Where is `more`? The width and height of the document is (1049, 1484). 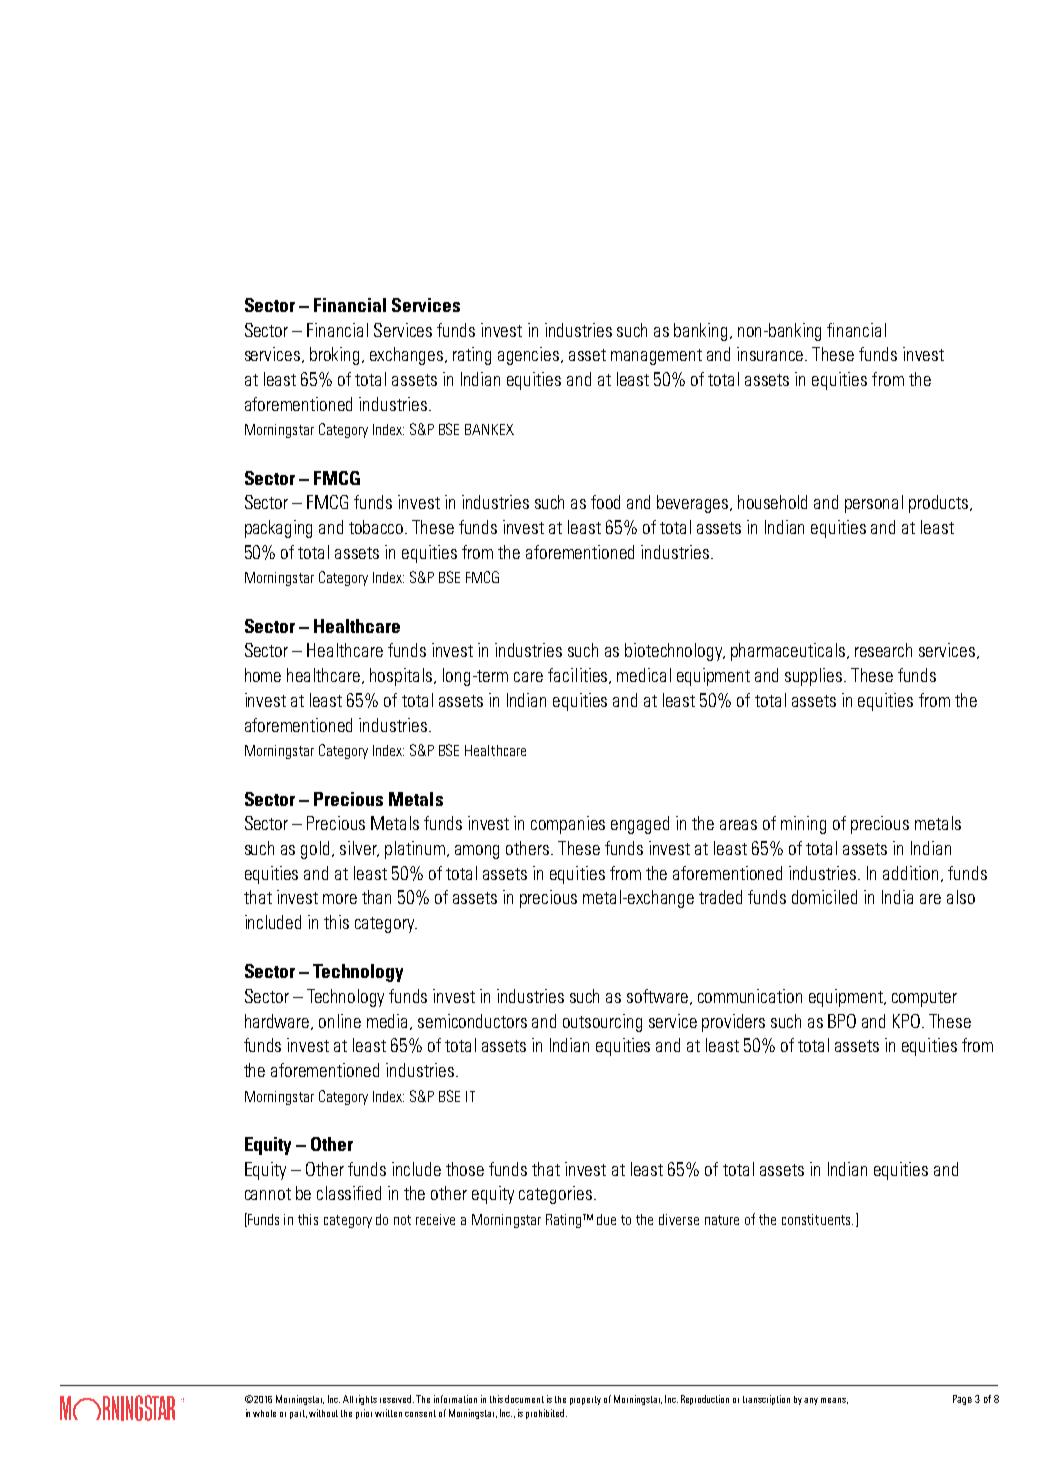 more is located at coordinates (340, 899).
